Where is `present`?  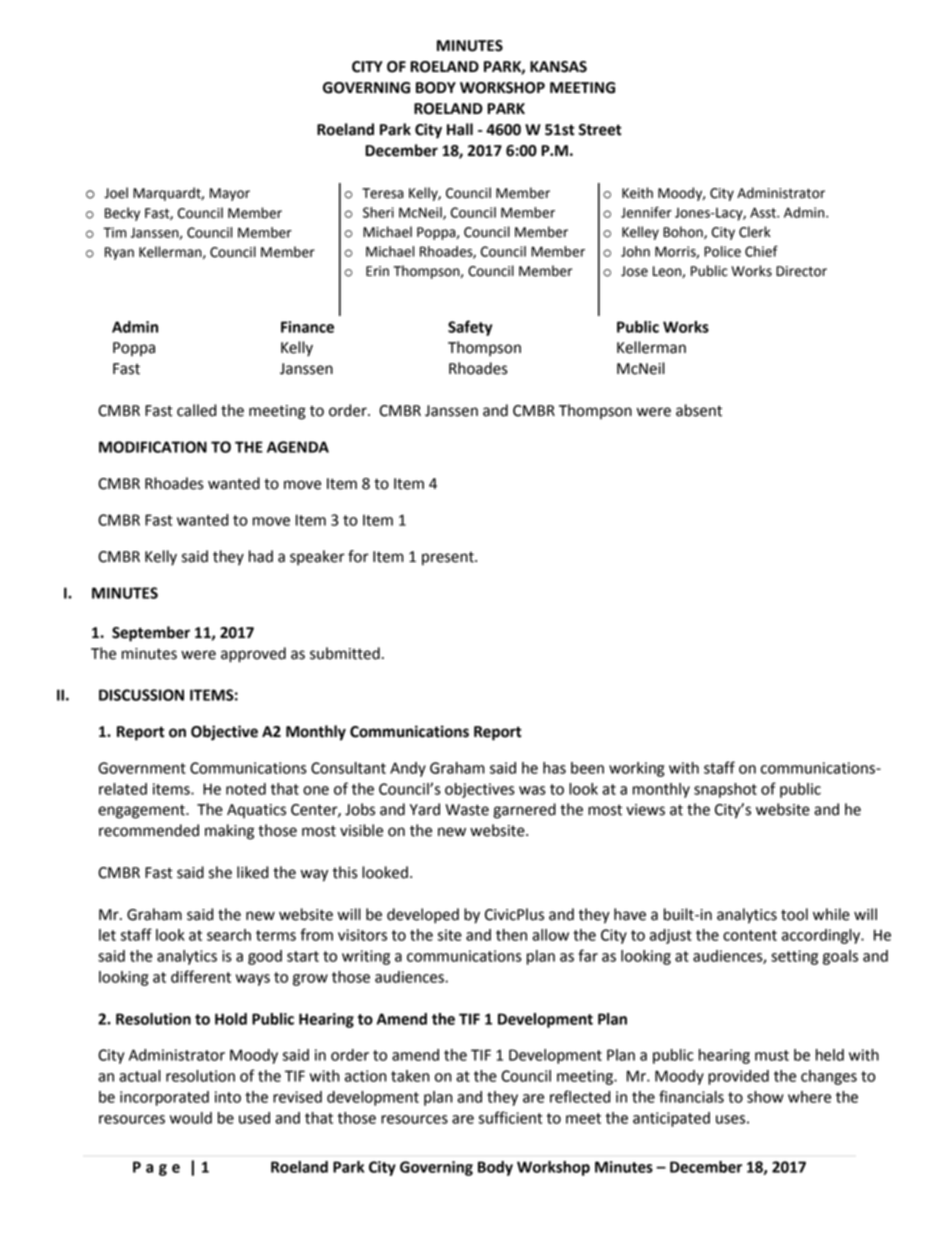
present is located at coordinates (449, 558).
